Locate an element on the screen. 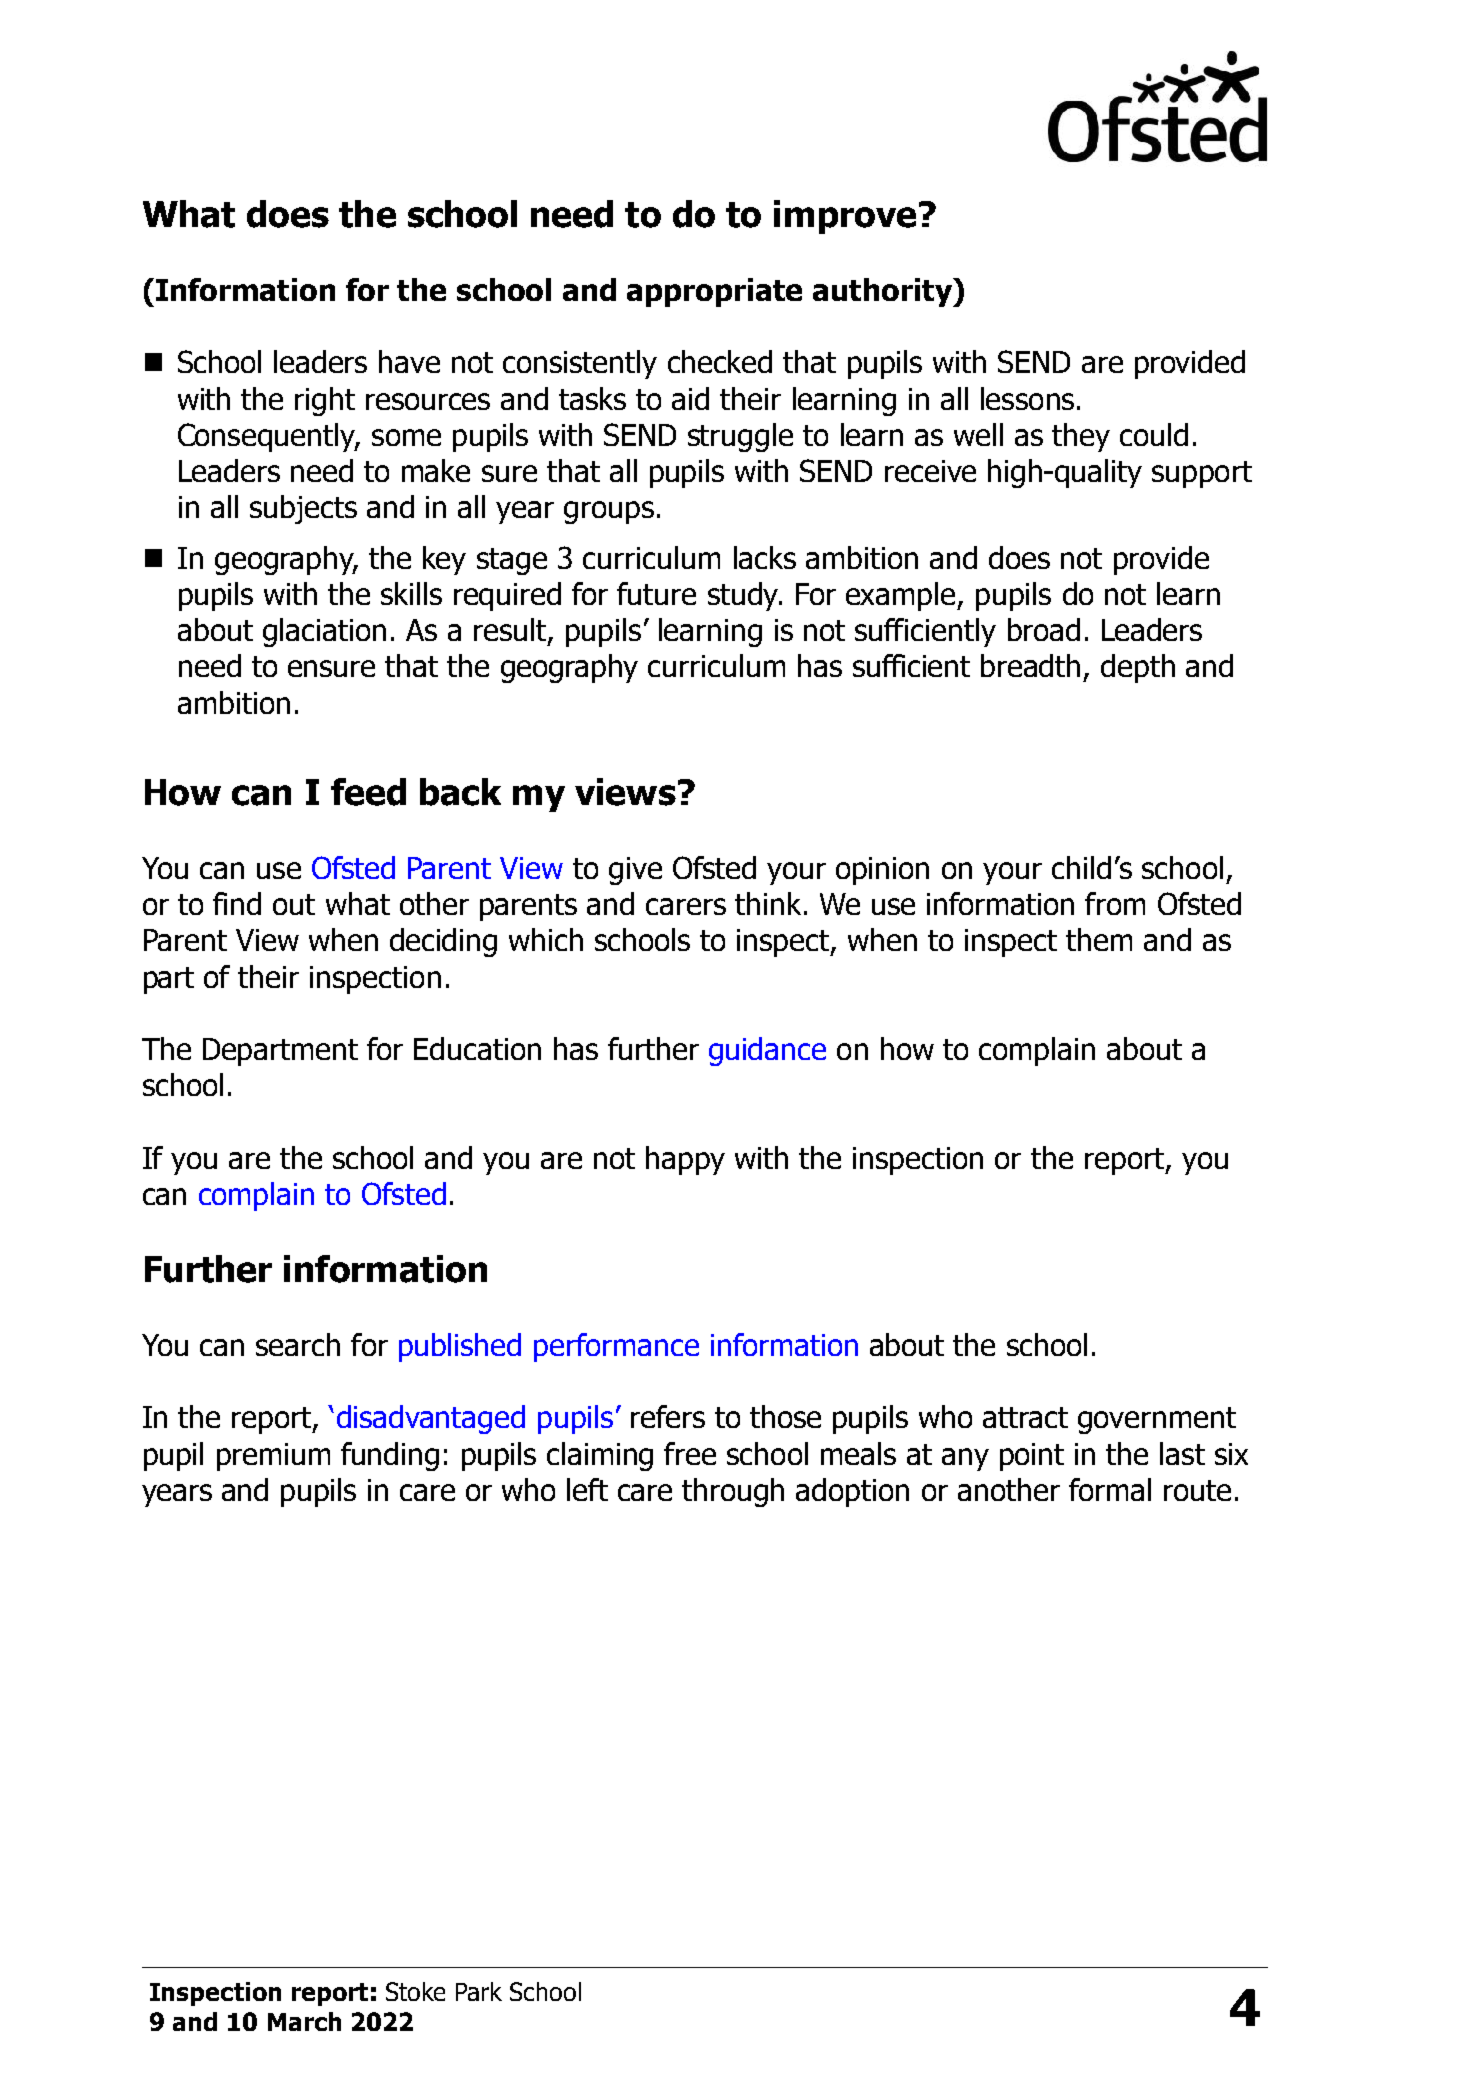 This screenshot has width=1481, height=2099. funding is located at coordinates (390, 1456).
